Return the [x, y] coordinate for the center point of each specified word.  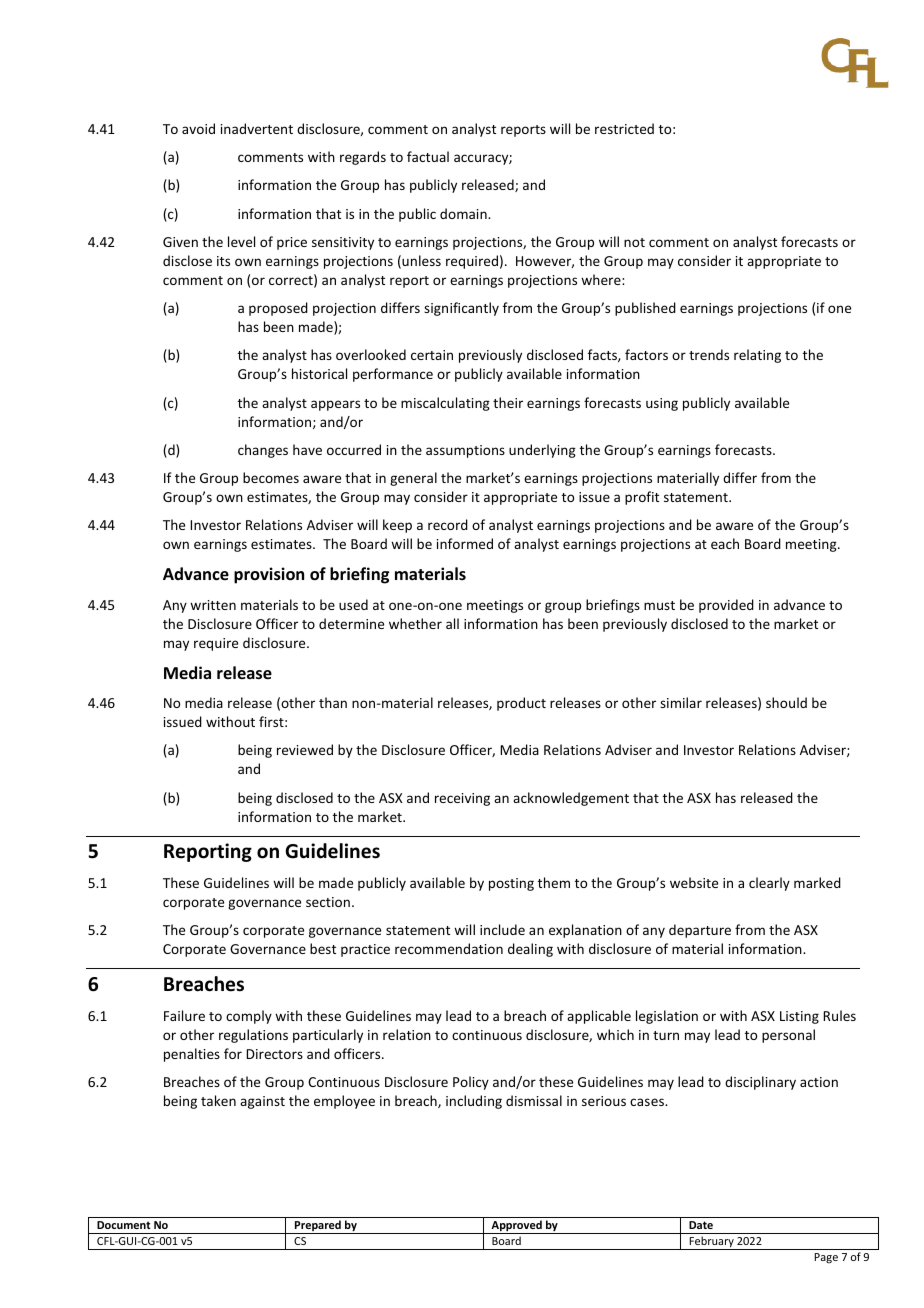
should [786, 702]
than [333, 702]
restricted [624, 128]
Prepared [318, 1227]
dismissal [534, 1100]
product [521, 704]
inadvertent [257, 128]
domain [464, 213]
